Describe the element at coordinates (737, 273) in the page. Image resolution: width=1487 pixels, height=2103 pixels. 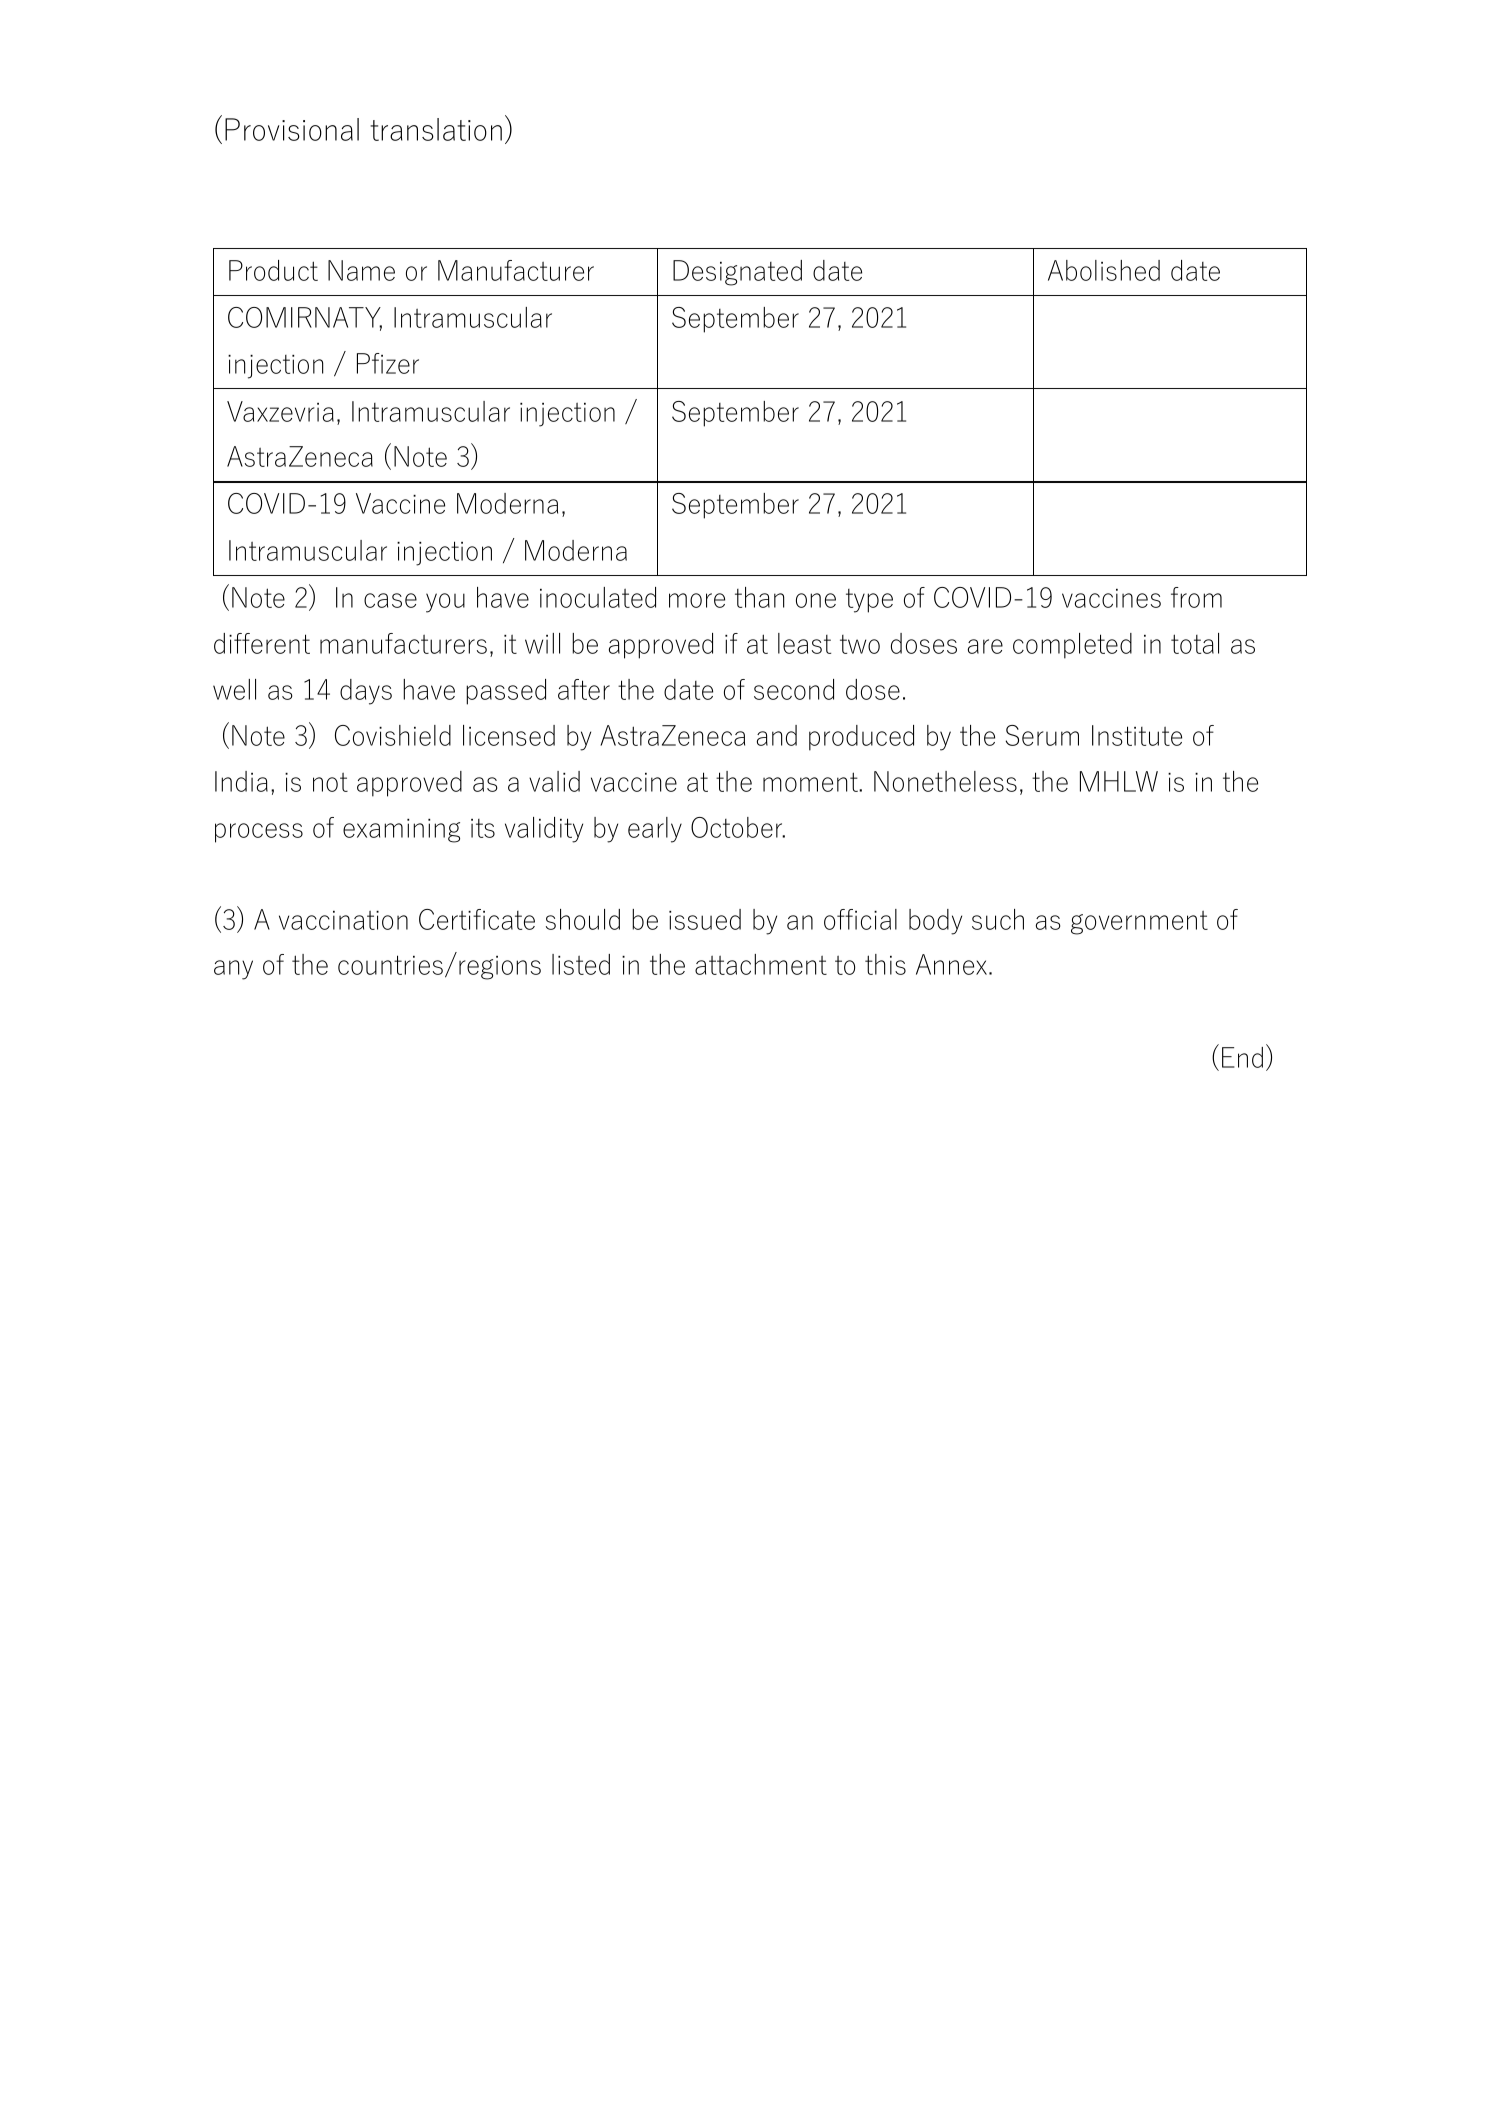
I see `Designated` at that location.
